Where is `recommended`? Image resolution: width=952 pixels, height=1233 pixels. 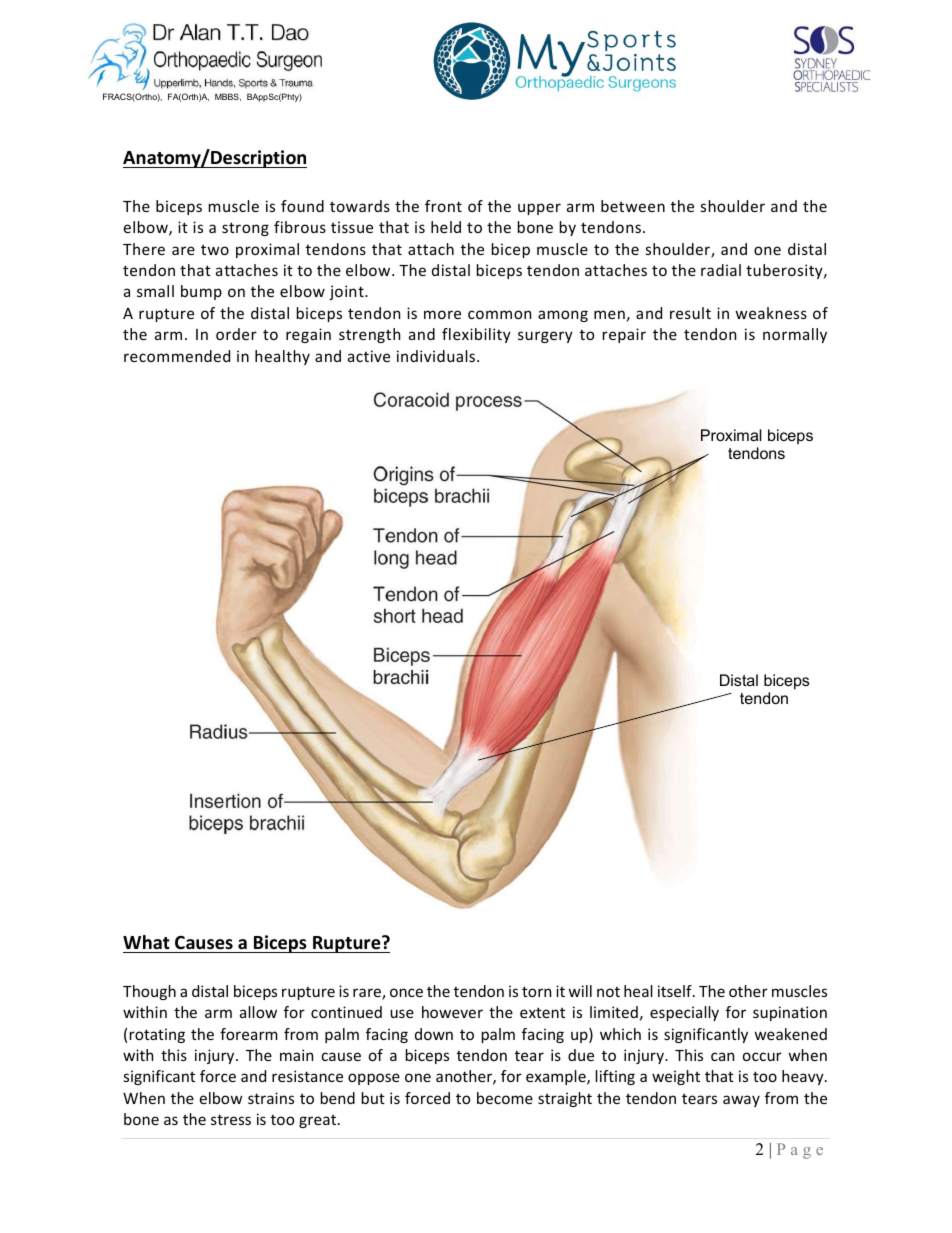
recommended is located at coordinates (177, 356).
